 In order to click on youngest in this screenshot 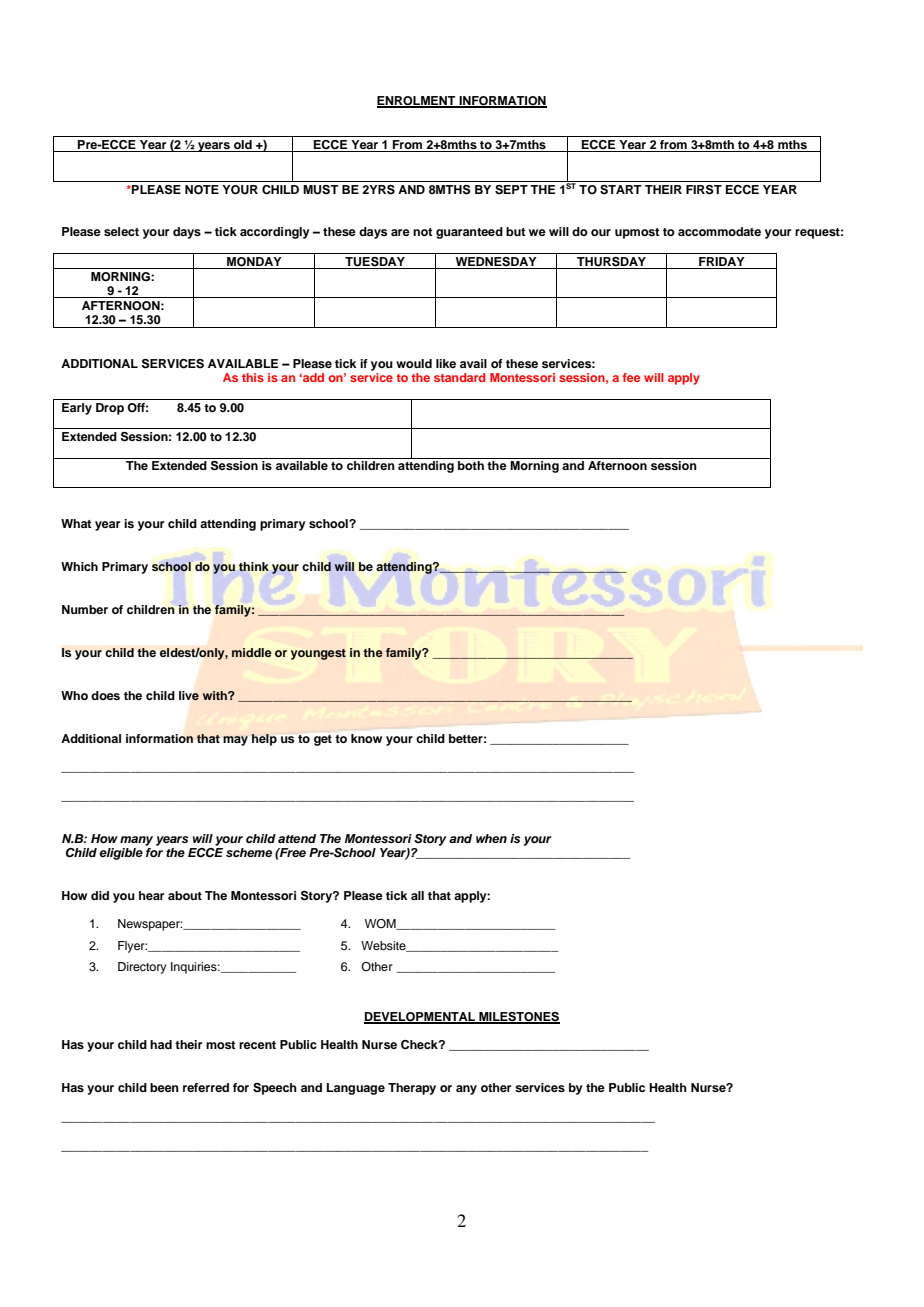, I will do `click(318, 654)`.
